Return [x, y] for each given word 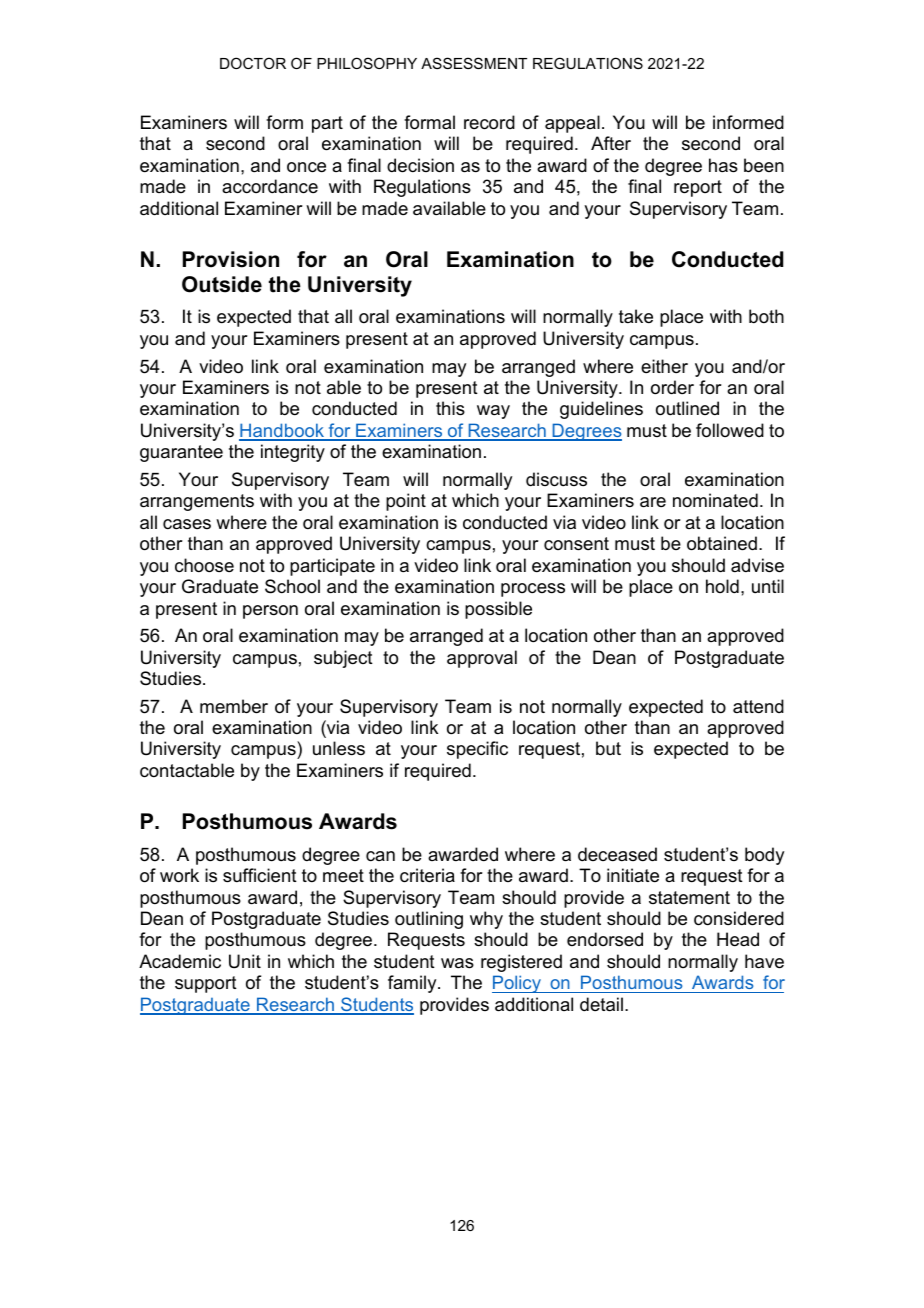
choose [204, 565]
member [234, 706]
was [457, 963]
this [450, 408]
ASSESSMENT [474, 63]
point [406, 502]
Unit [245, 961]
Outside [222, 284]
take [636, 316]
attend [758, 706]
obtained [722, 543]
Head [738, 939]
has [723, 165]
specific [477, 750]
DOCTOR [253, 63]
